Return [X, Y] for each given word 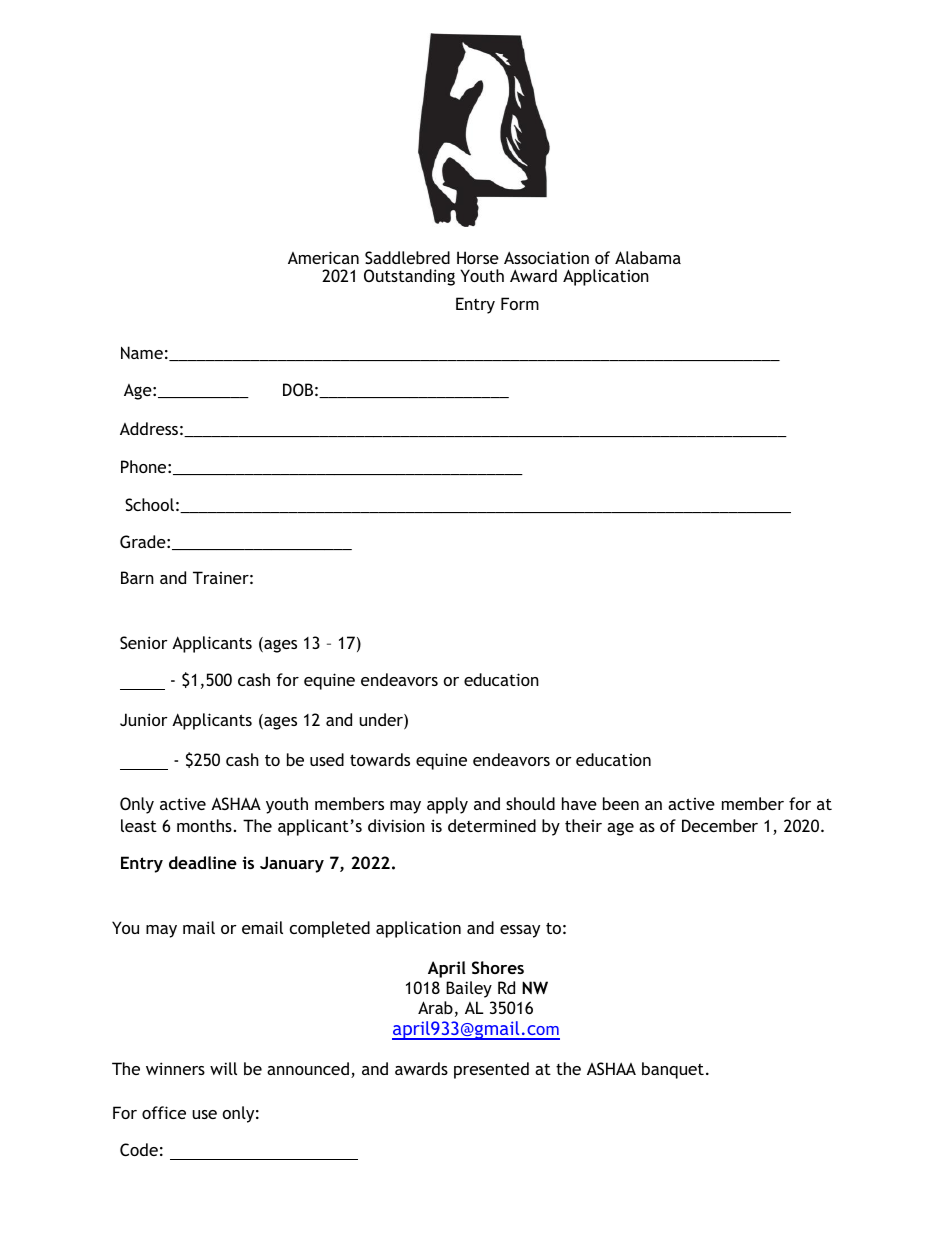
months [204, 825]
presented [491, 1070]
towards [380, 759]
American [323, 257]
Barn [137, 577]
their [583, 825]
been [621, 803]
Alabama [648, 257]
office [164, 1112]
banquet [673, 1070]
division [396, 825]
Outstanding [409, 277]
